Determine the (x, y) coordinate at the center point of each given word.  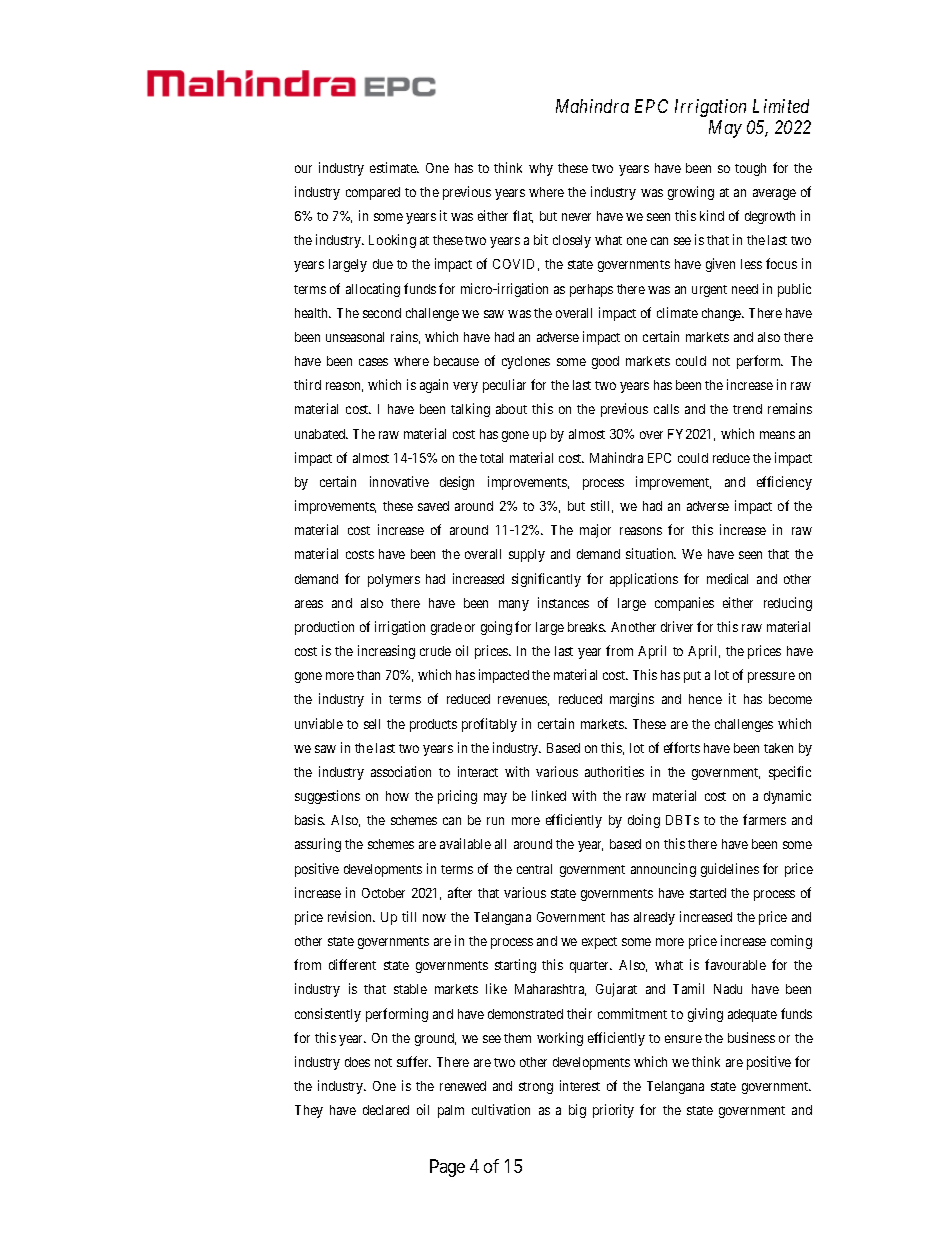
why (541, 169)
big (577, 1111)
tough (750, 169)
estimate (394, 167)
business (751, 1037)
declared (386, 1110)
